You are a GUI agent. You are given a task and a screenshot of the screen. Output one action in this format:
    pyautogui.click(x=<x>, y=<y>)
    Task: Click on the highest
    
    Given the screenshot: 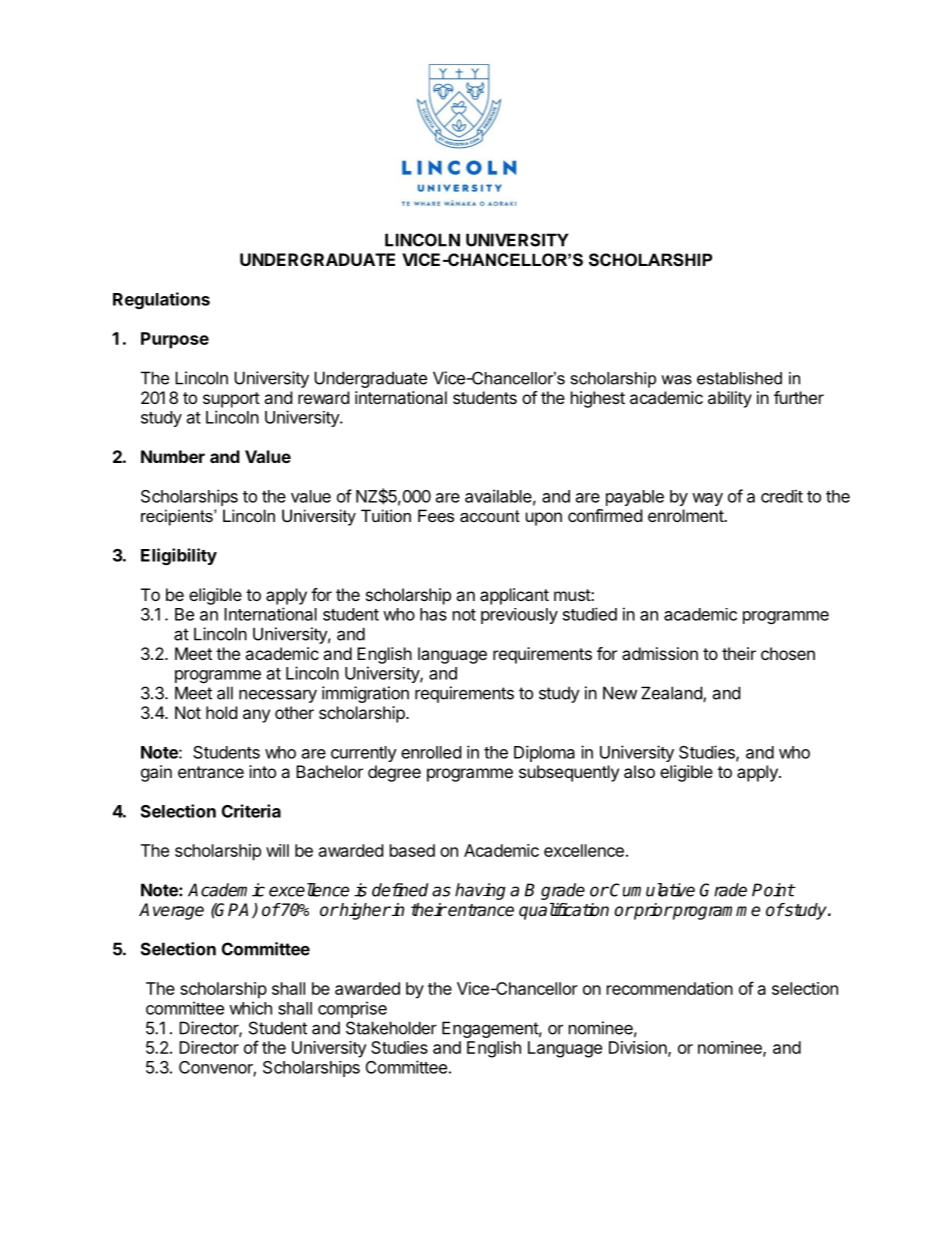 What is the action you would take?
    pyautogui.click(x=598, y=399)
